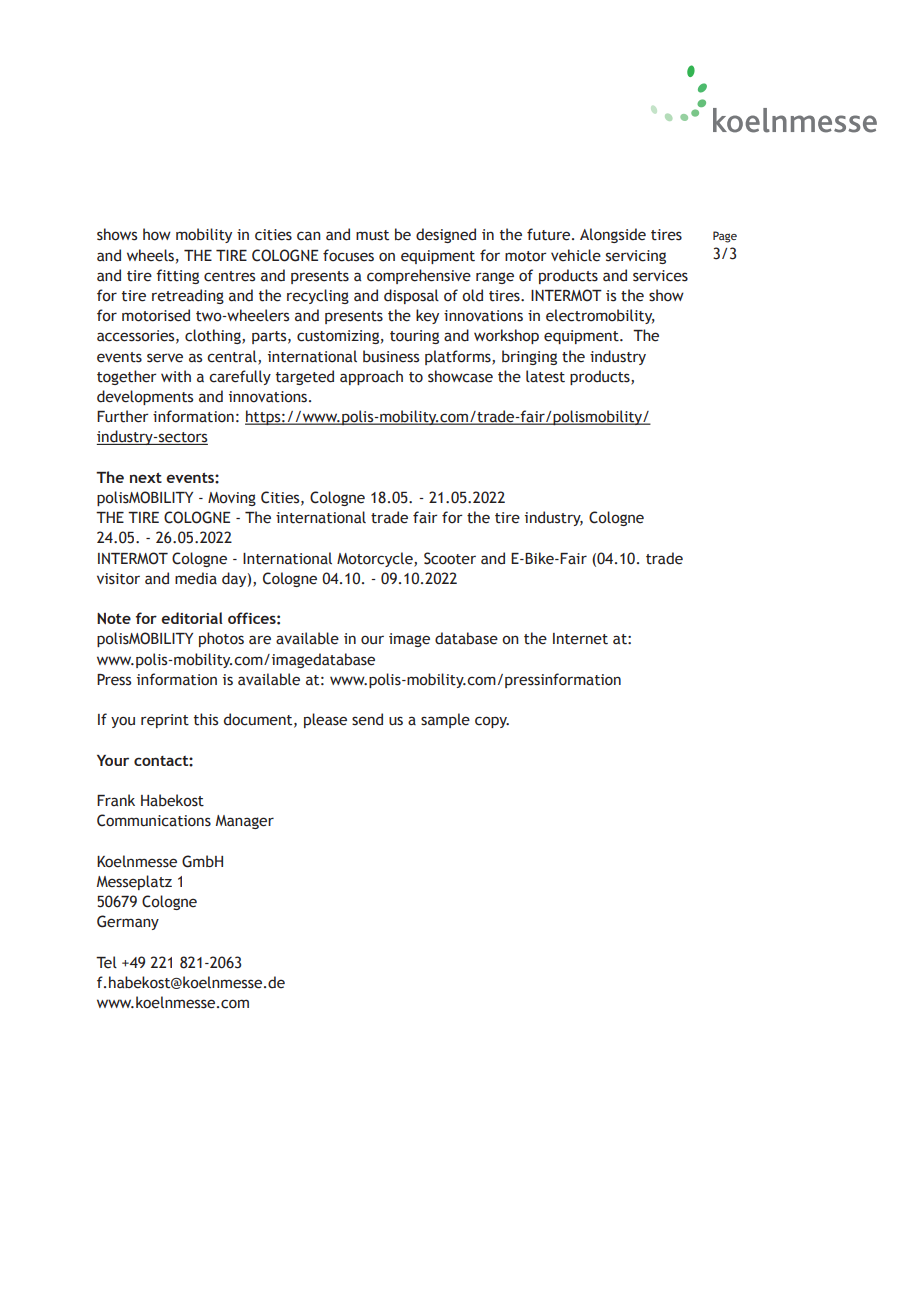 The height and width of the screenshot is (1308, 924). What do you see at coordinates (177, 276) in the screenshot?
I see `fitting` at bounding box center [177, 276].
